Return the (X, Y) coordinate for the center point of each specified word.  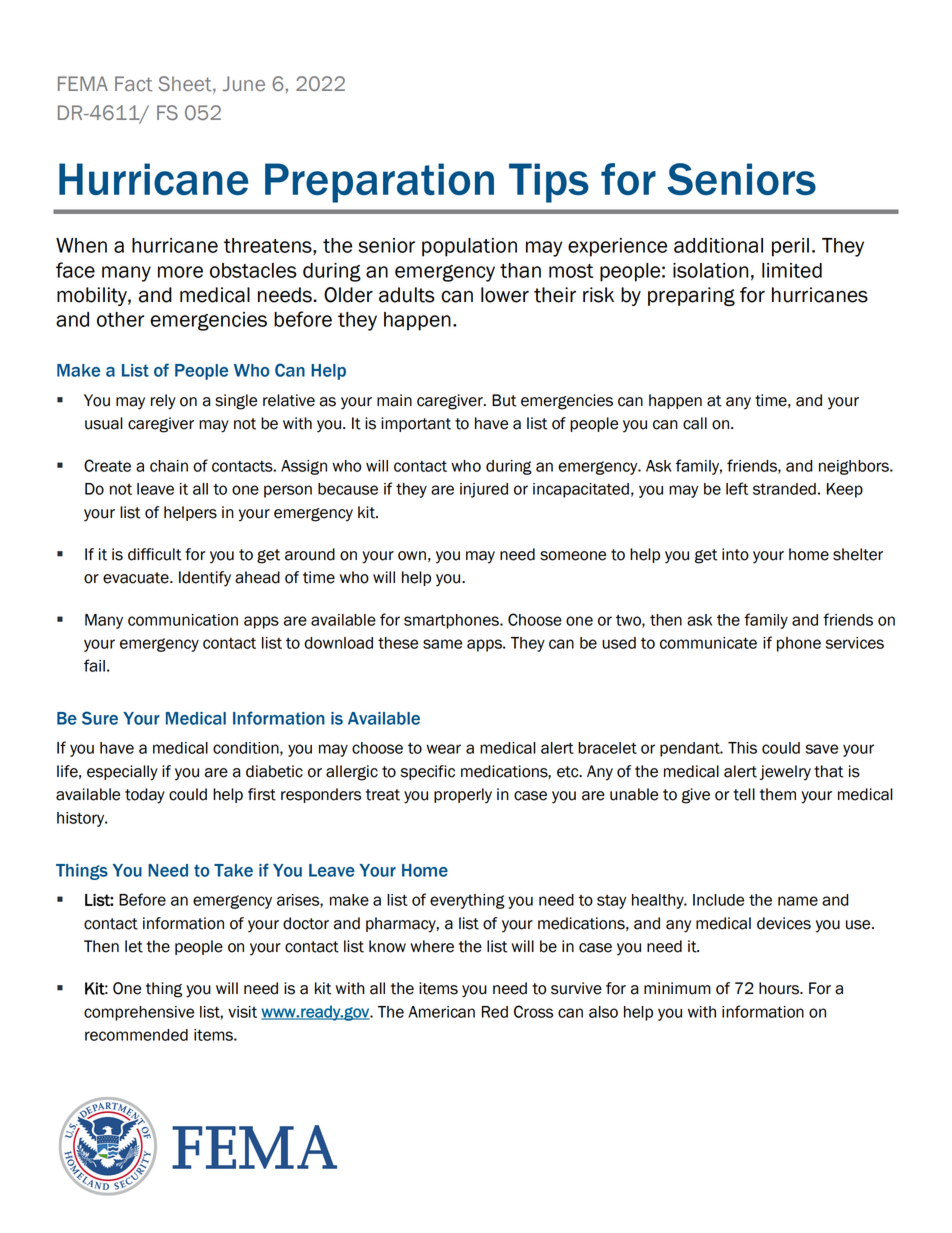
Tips (549, 183)
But (504, 400)
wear (443, 749)
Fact (133, 84)
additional (718, 245)
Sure (100, 718)
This (742, 748)
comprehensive (139, 1013)
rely (163, 402)
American (441, 1012)
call (695, 423)
